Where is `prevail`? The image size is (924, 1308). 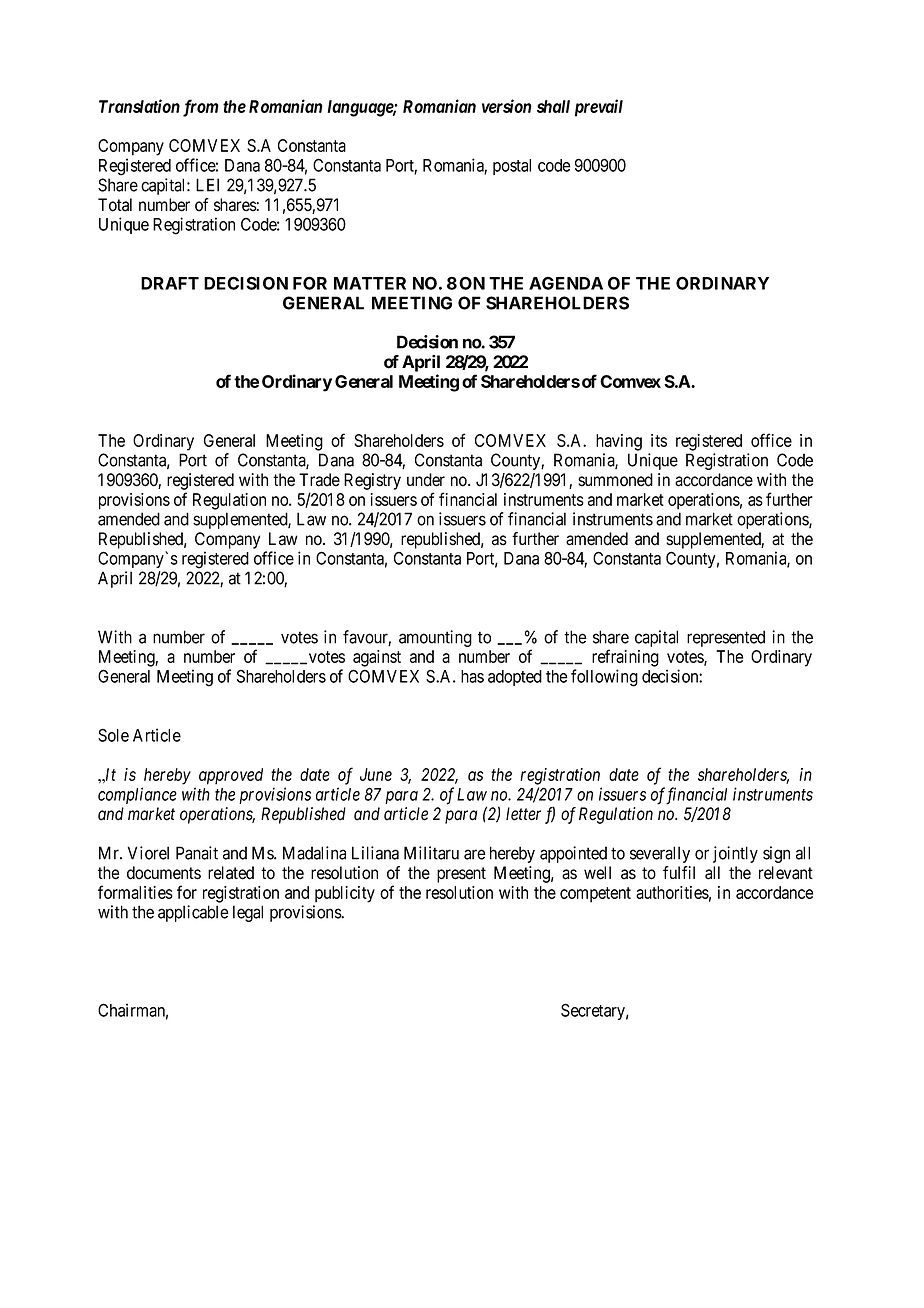 prevail is located at coordinates (599, 108).
